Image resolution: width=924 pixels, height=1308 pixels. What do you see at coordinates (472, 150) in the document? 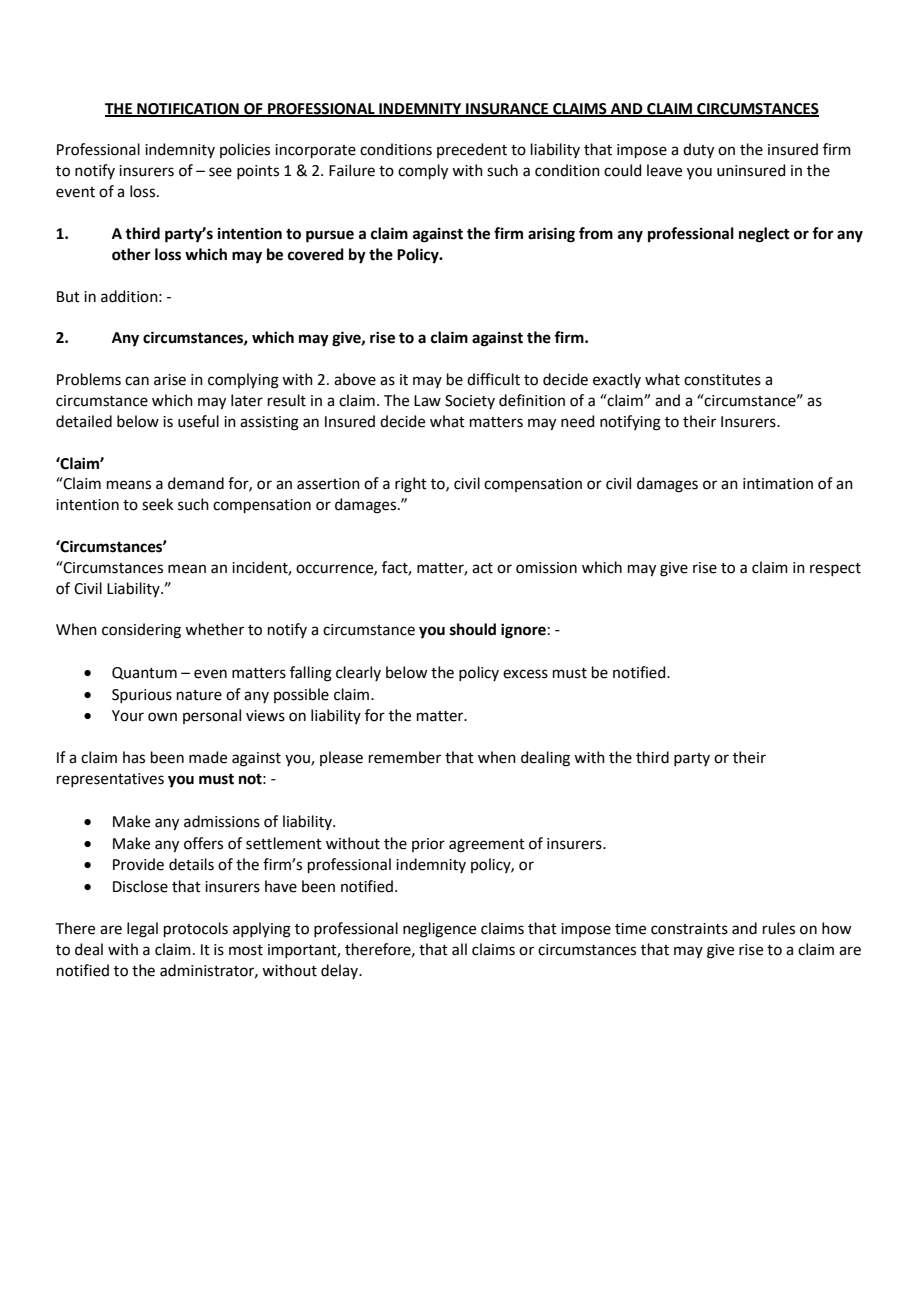
I see `precedent` at bounding box center [472, 150].
